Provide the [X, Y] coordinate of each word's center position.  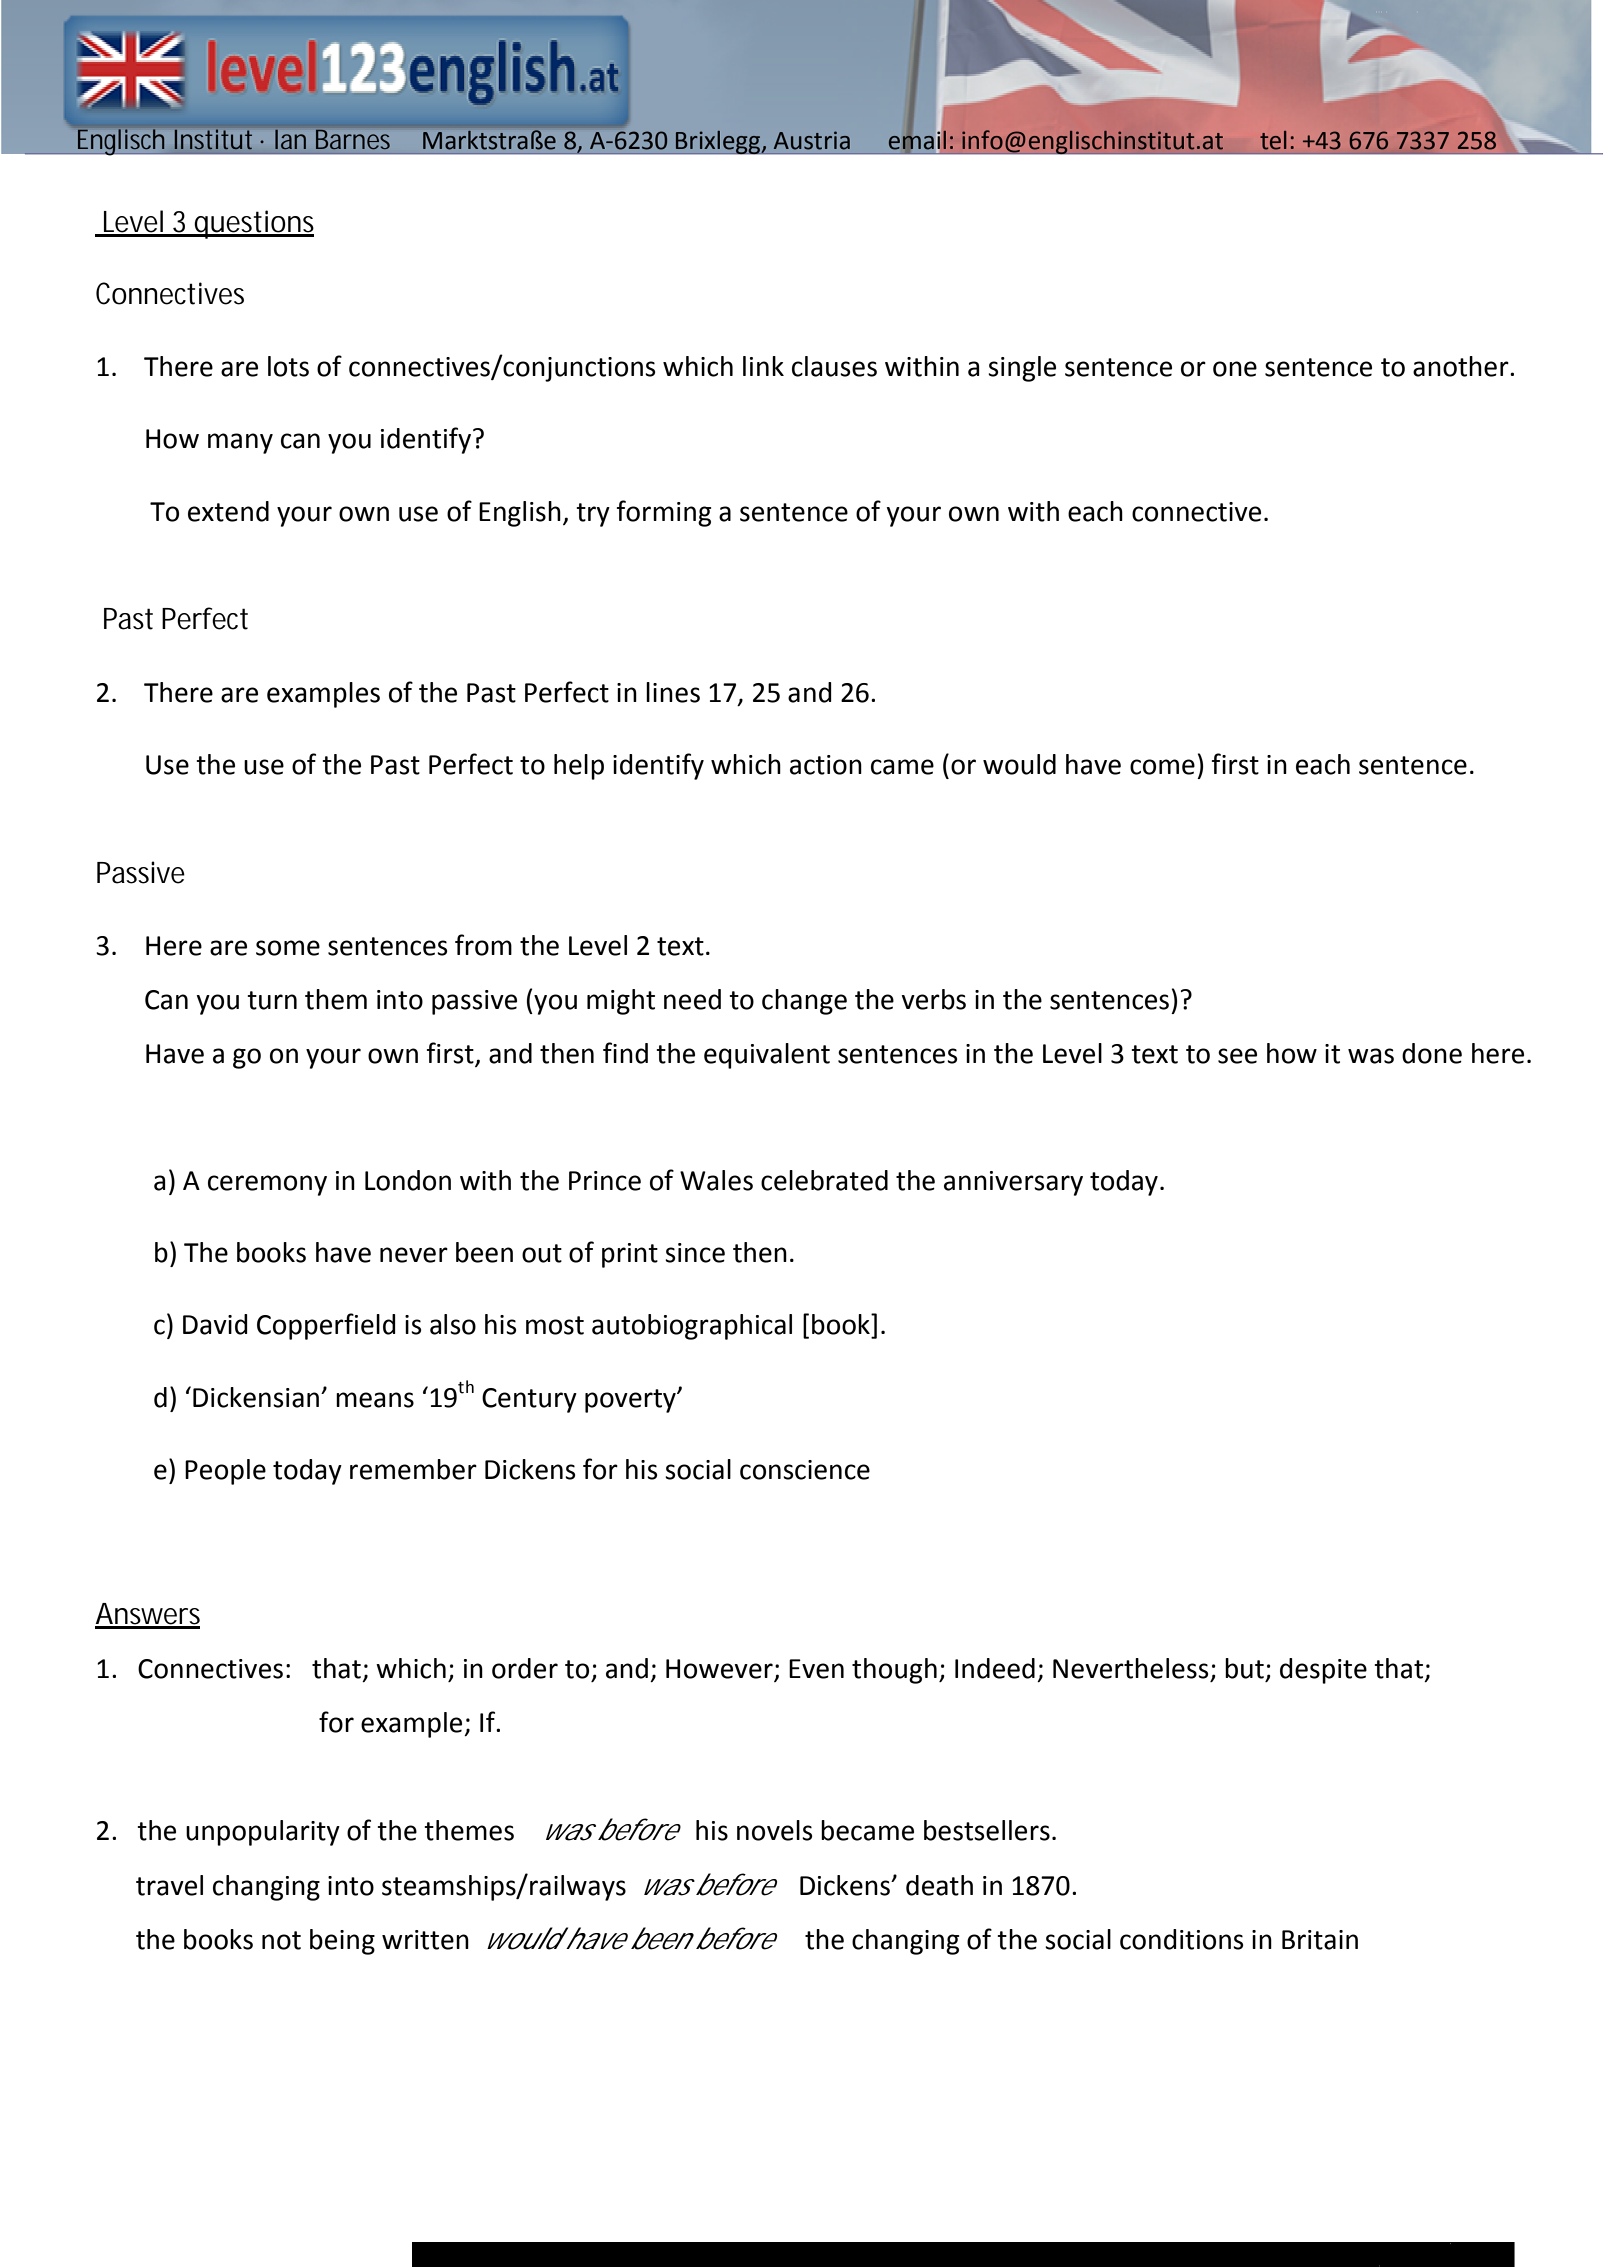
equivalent [767, 1056]
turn [272, 1000]
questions [253, 224]
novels [774, 1830]
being [342, 1942]
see [1237, 1056]
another [1462, 366]
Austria [812, 140]
